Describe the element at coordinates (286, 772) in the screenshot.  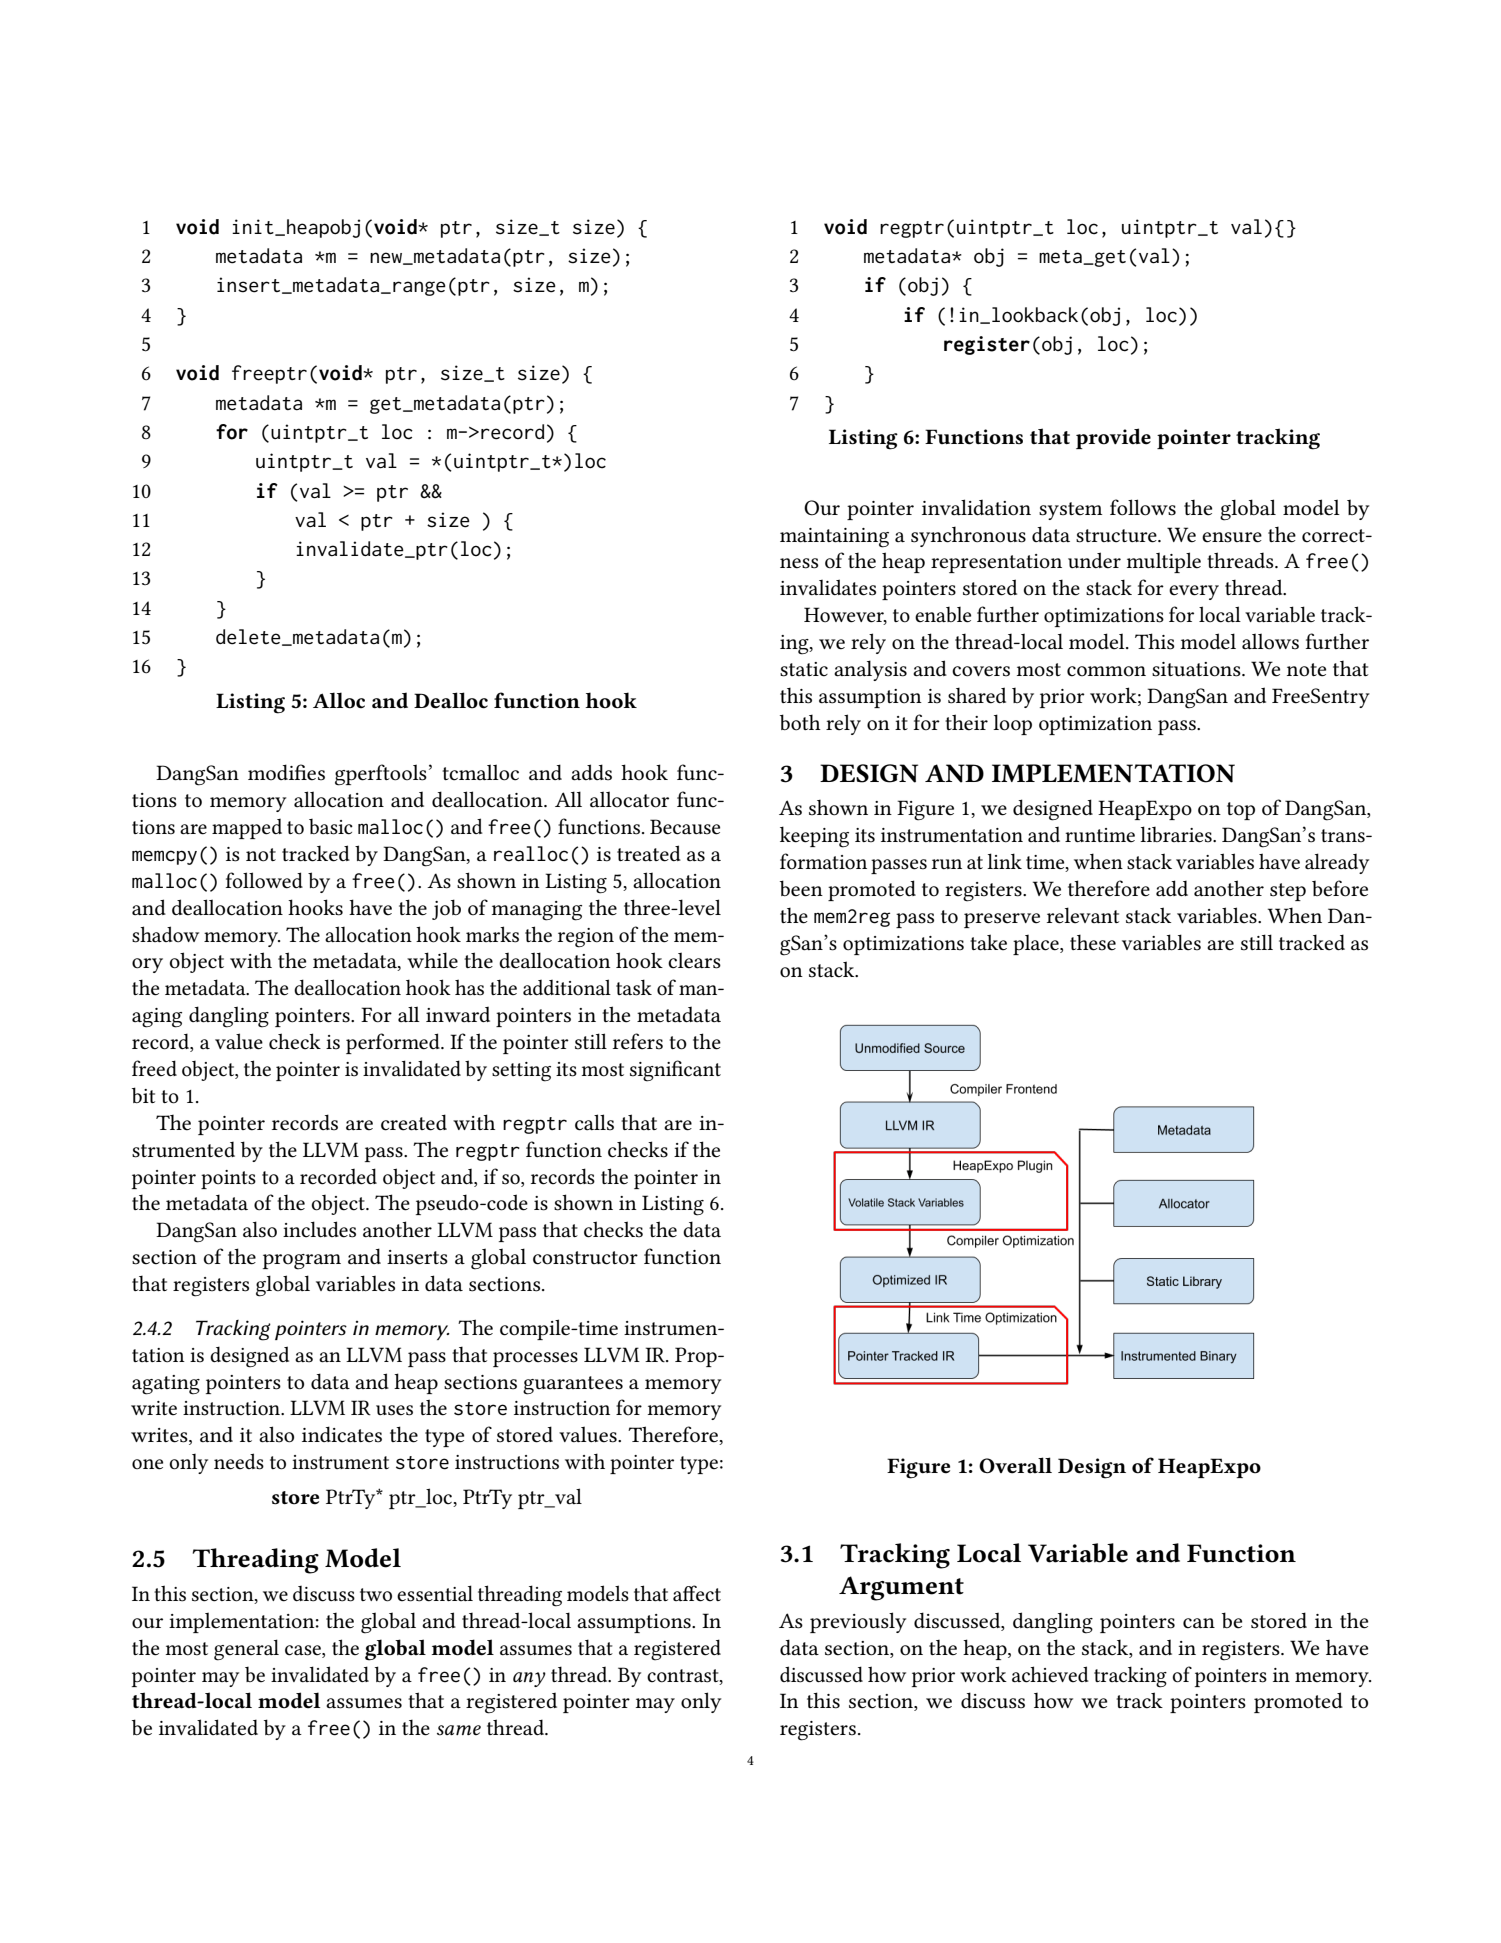
I see `modifies` at that location.
